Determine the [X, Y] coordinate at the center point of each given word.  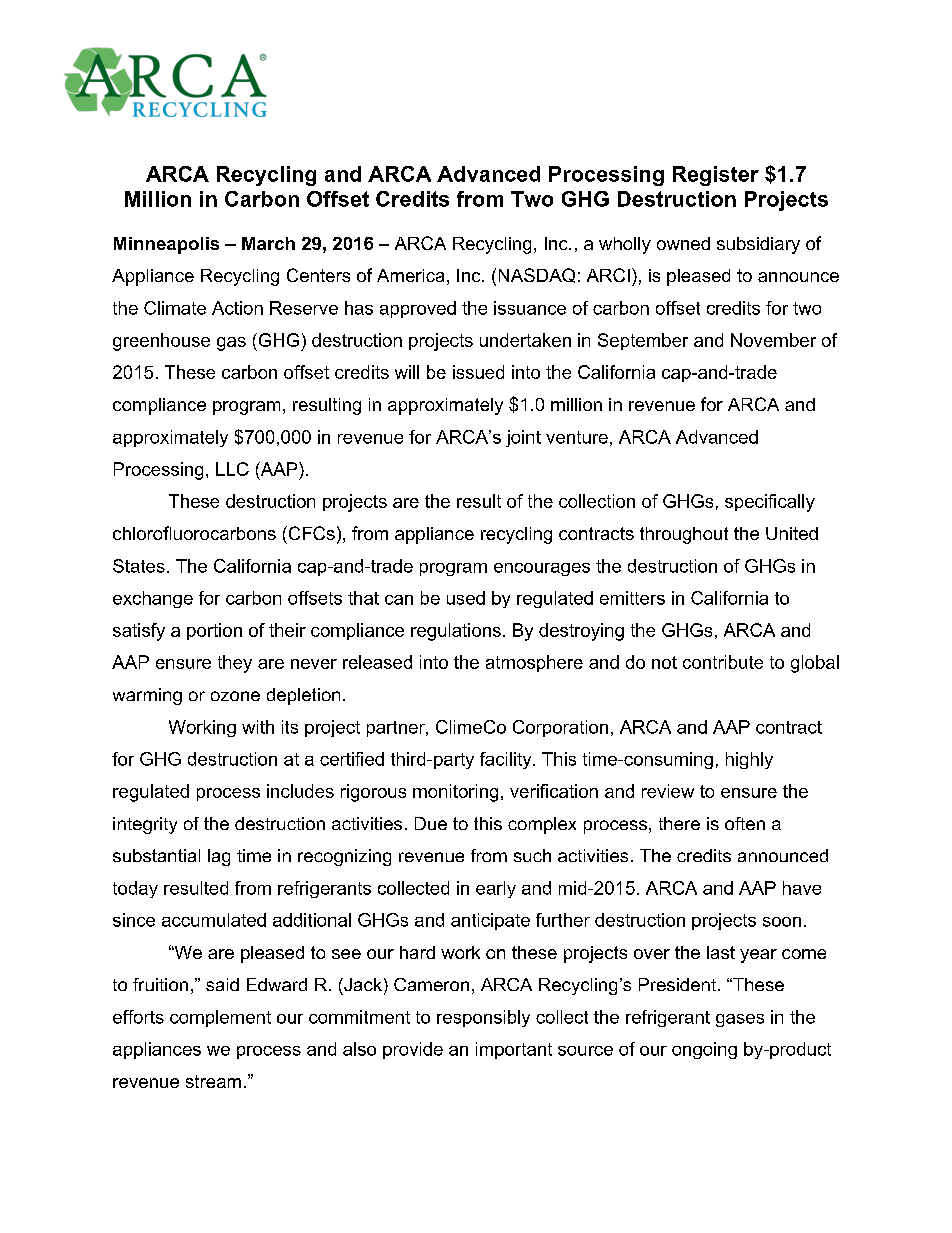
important [514, 1050]
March [268, 243]
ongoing [704, 1050]
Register [716, 176]
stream [213, 1081]
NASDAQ [537, 275]
